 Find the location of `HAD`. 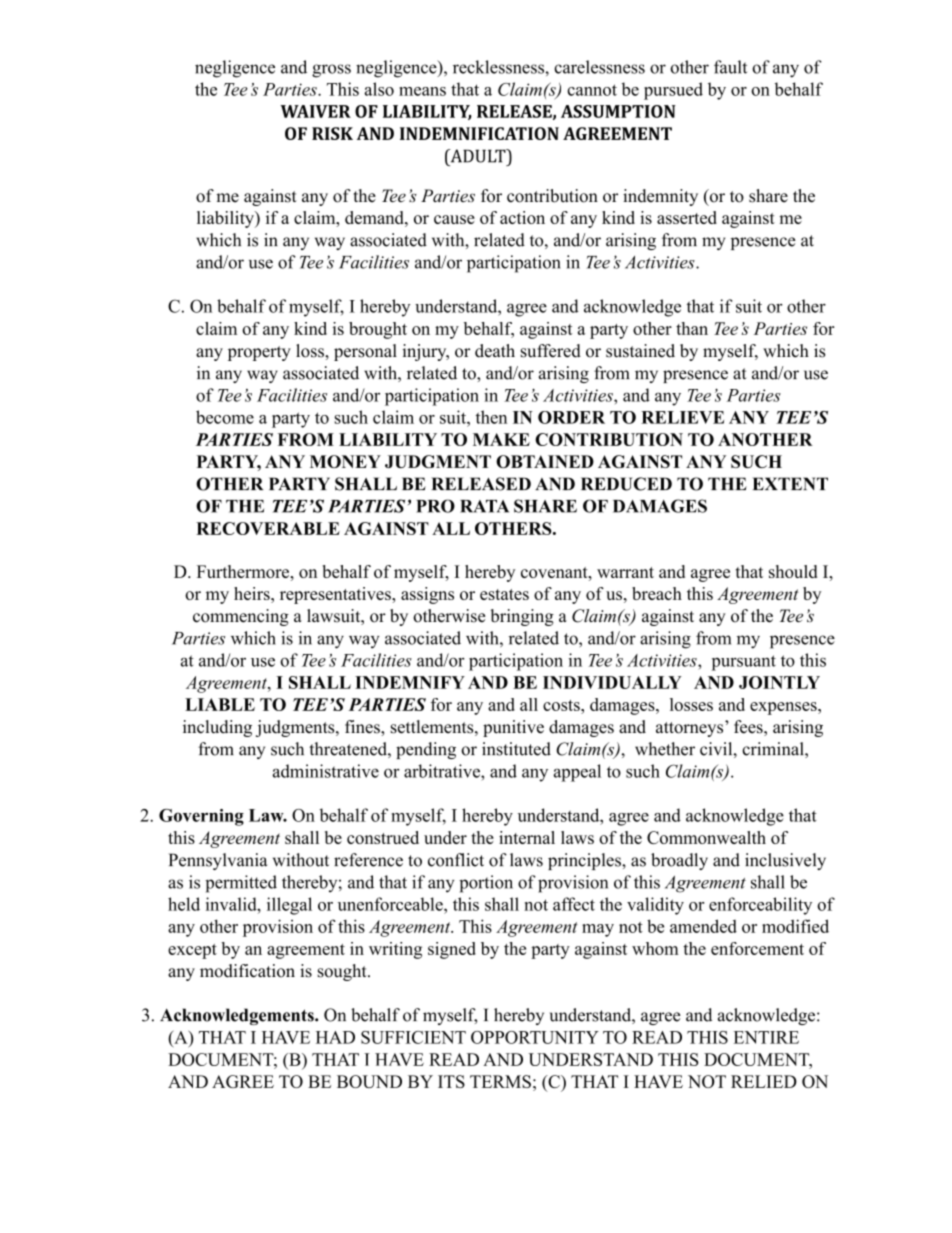

HAD is located at coordinates (335, 1037).
